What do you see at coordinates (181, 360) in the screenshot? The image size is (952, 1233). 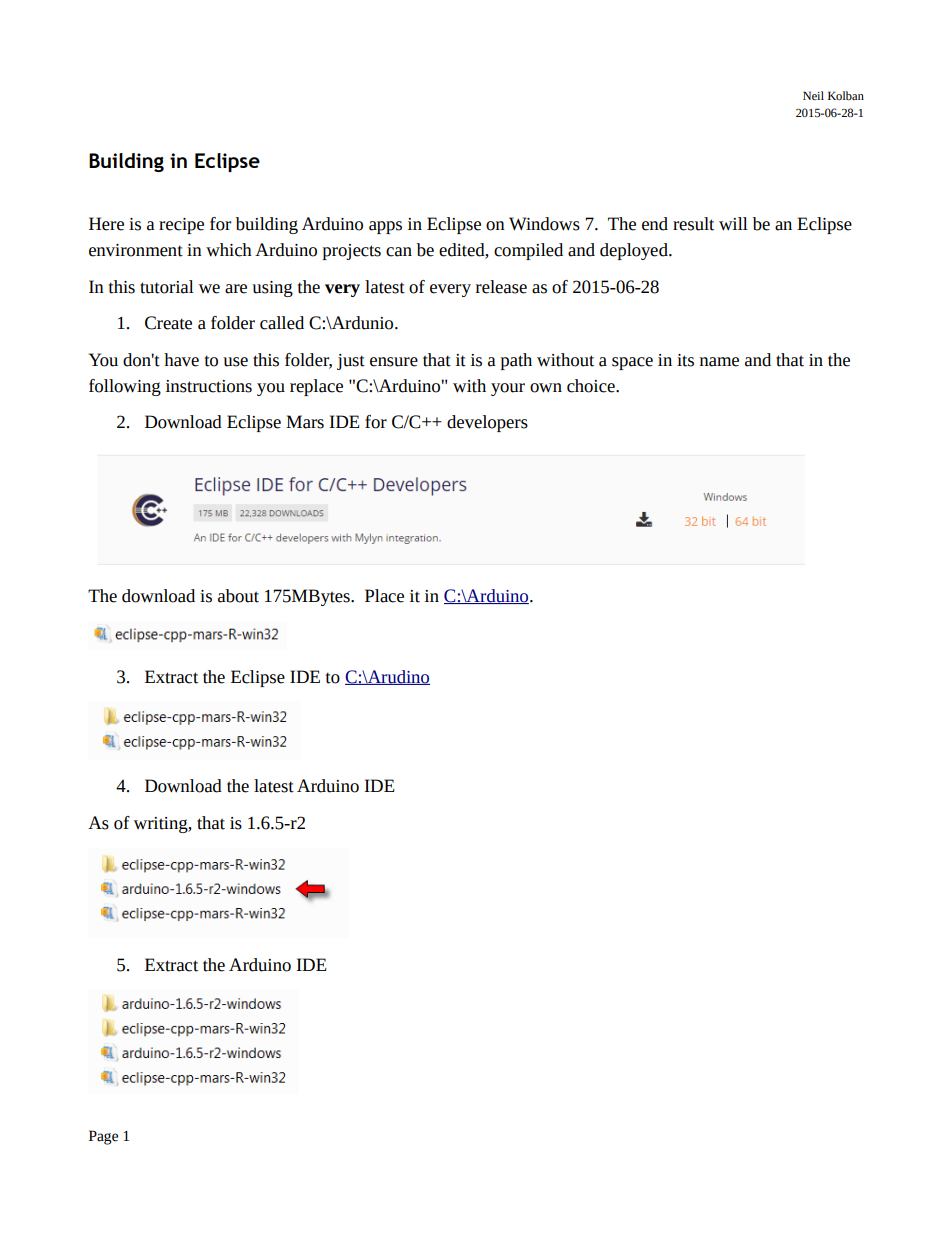 I see `have` at bounding box center [181, 360].
